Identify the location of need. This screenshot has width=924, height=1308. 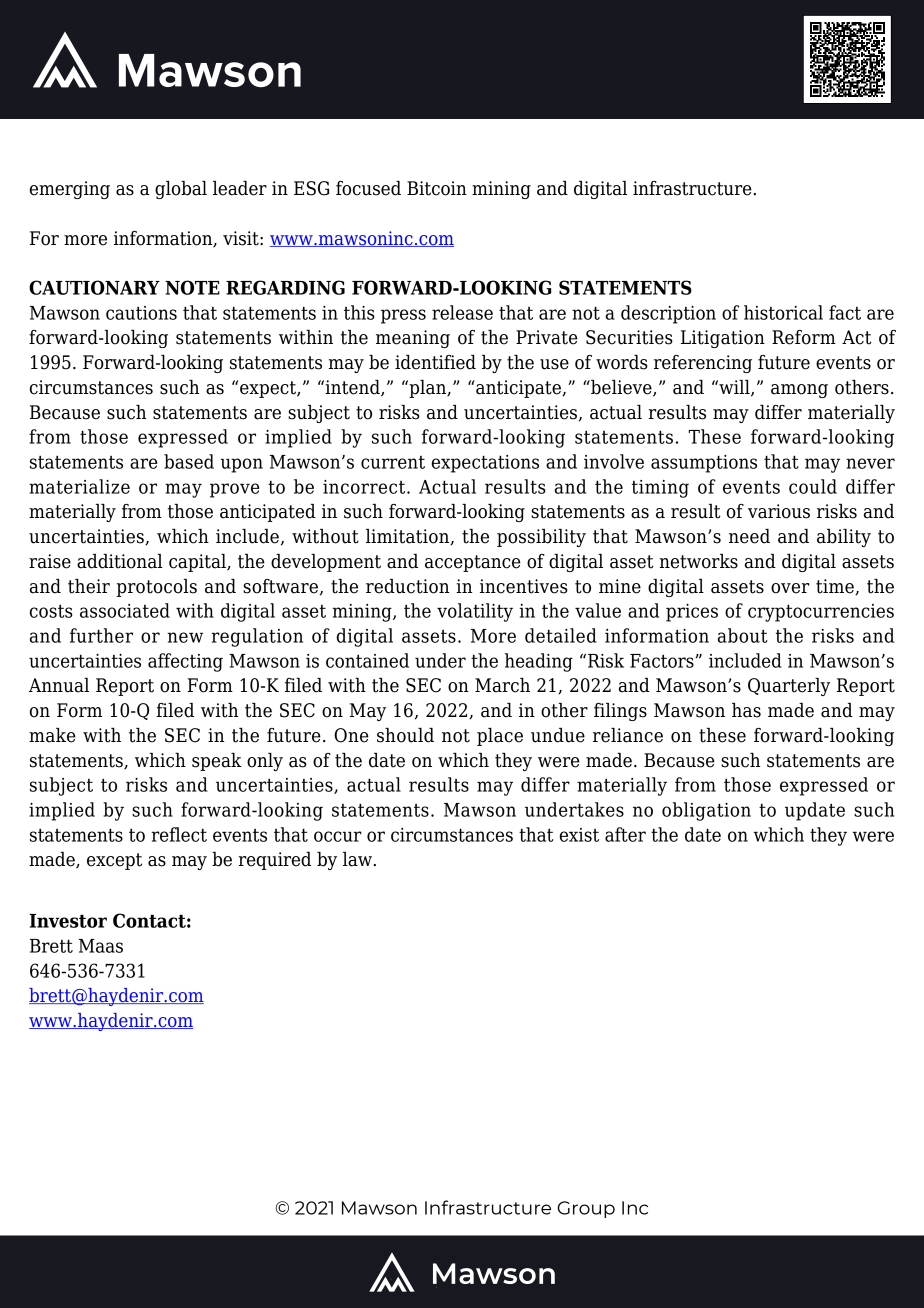
(749, 536).
